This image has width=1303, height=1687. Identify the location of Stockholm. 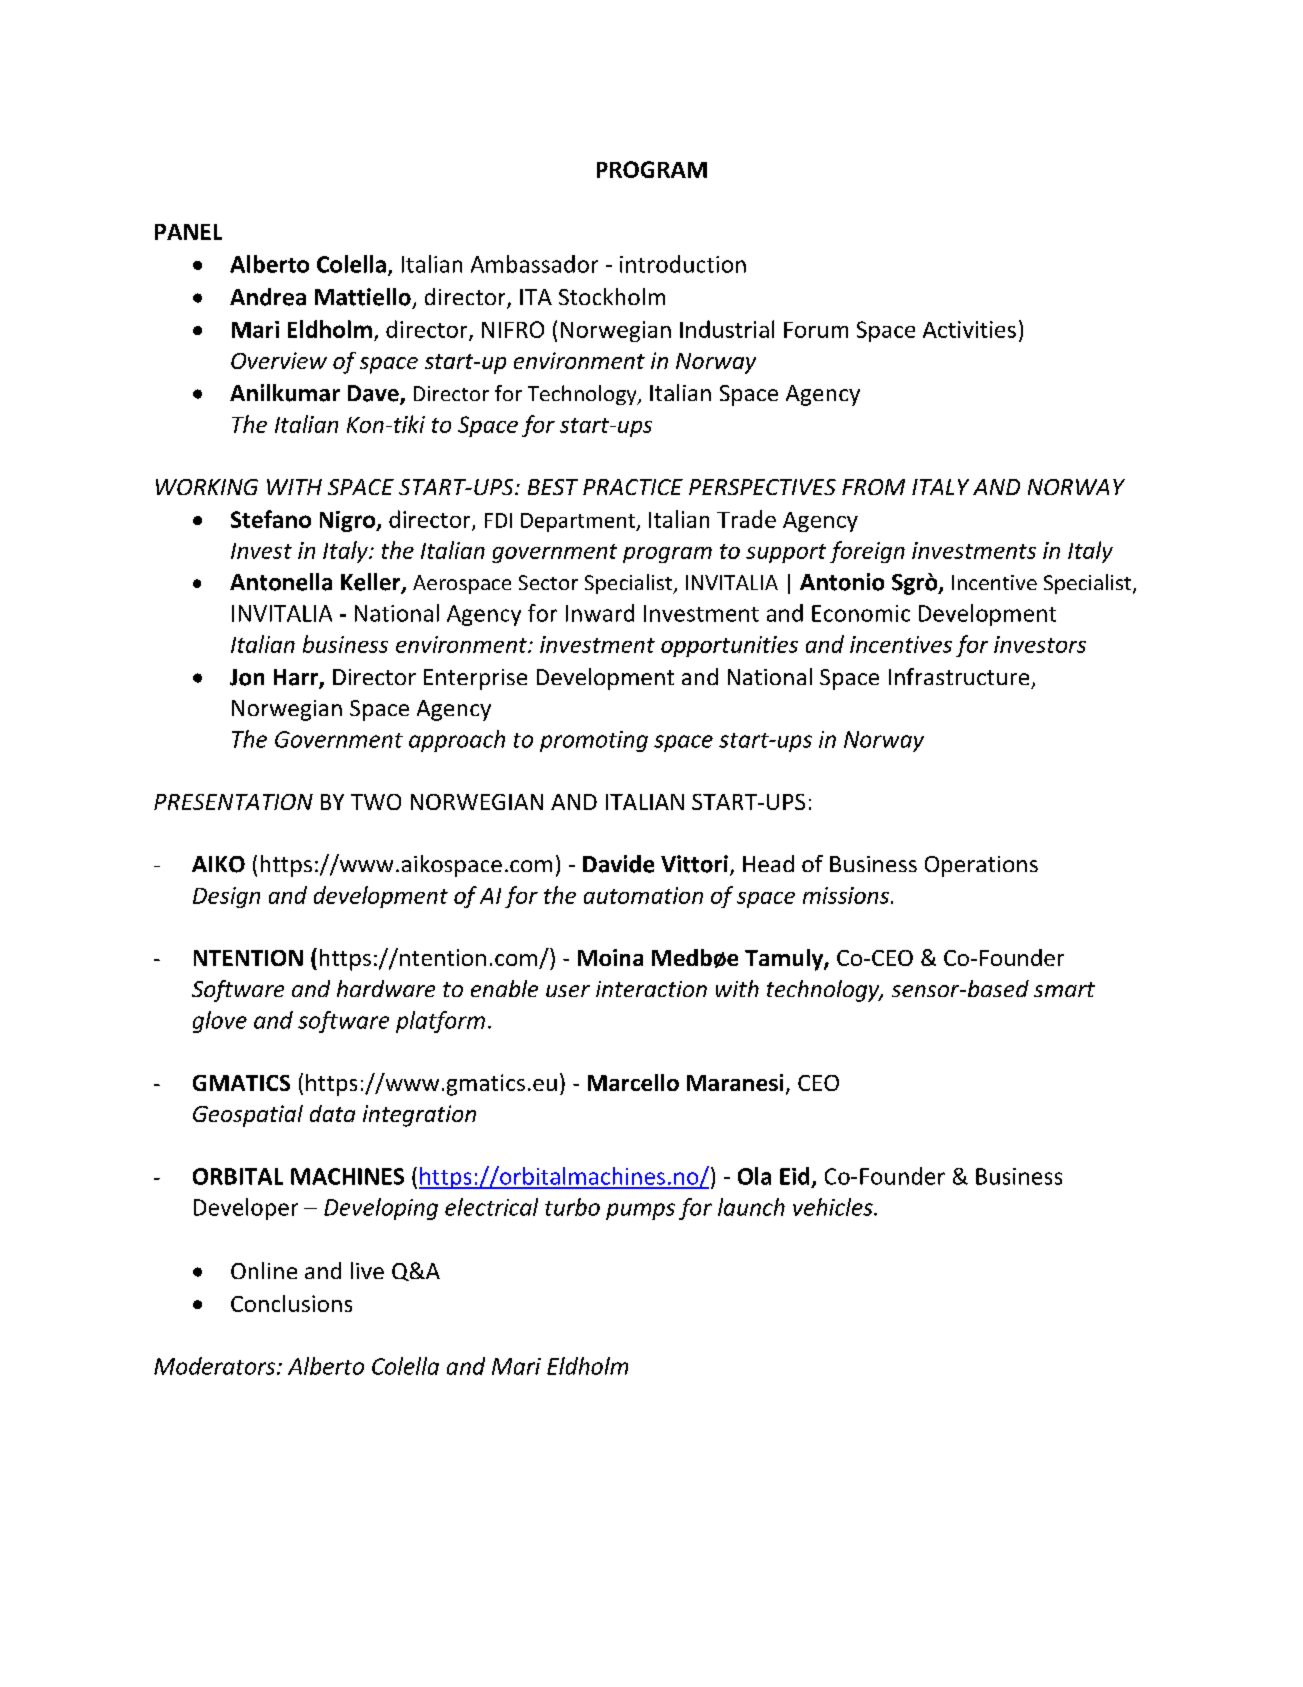
(612, 296).
